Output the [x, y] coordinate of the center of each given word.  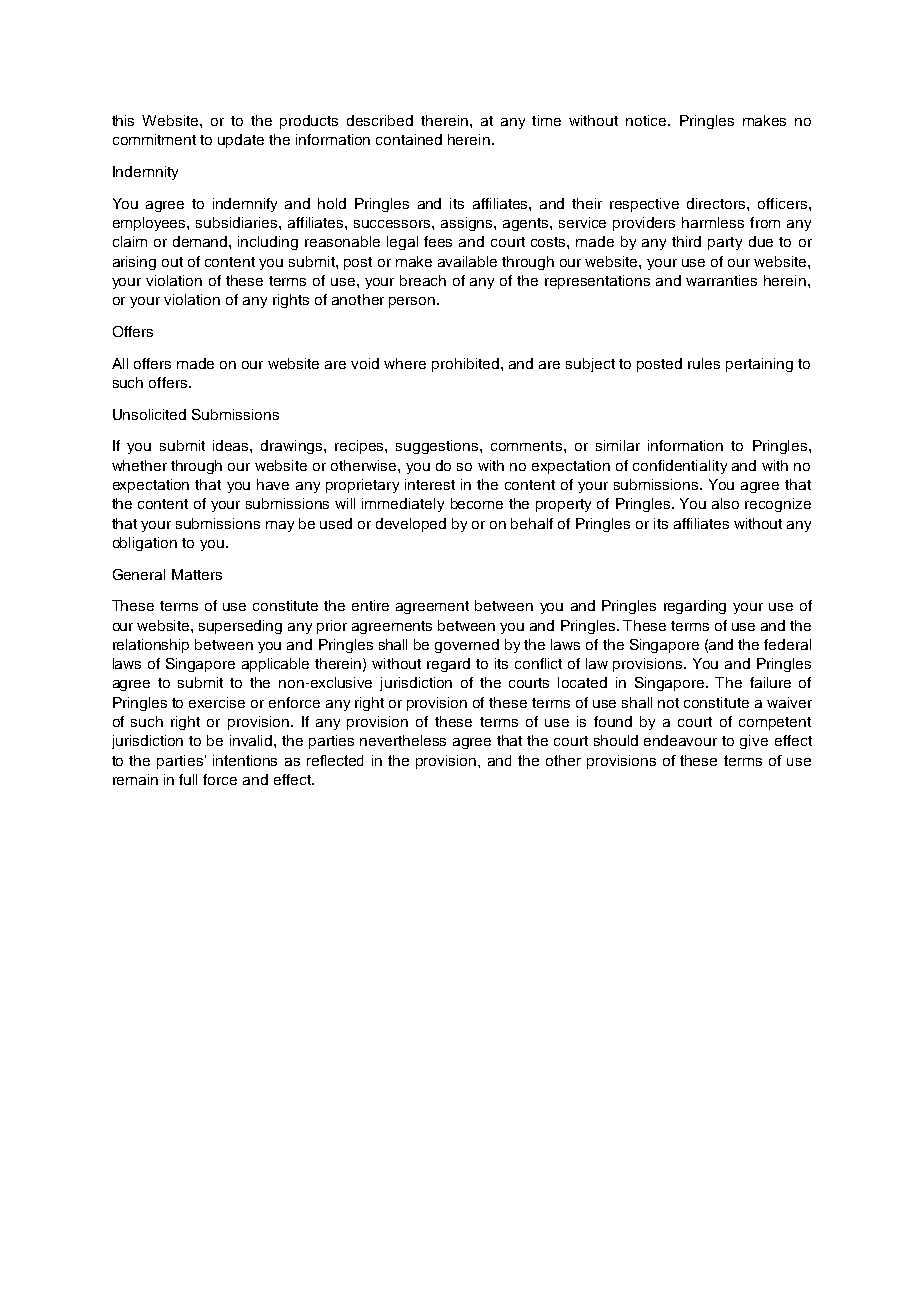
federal [787, 644]
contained [409, 139]
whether [139, 465]
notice [647, 120]
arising [134, 263]
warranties [721, 280]
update [241, 141]
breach [423, 280]
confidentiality [680, 467]
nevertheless [403, 740]
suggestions [438, 447]
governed [467, 646]
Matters [197, 574]
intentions [245, 760]
